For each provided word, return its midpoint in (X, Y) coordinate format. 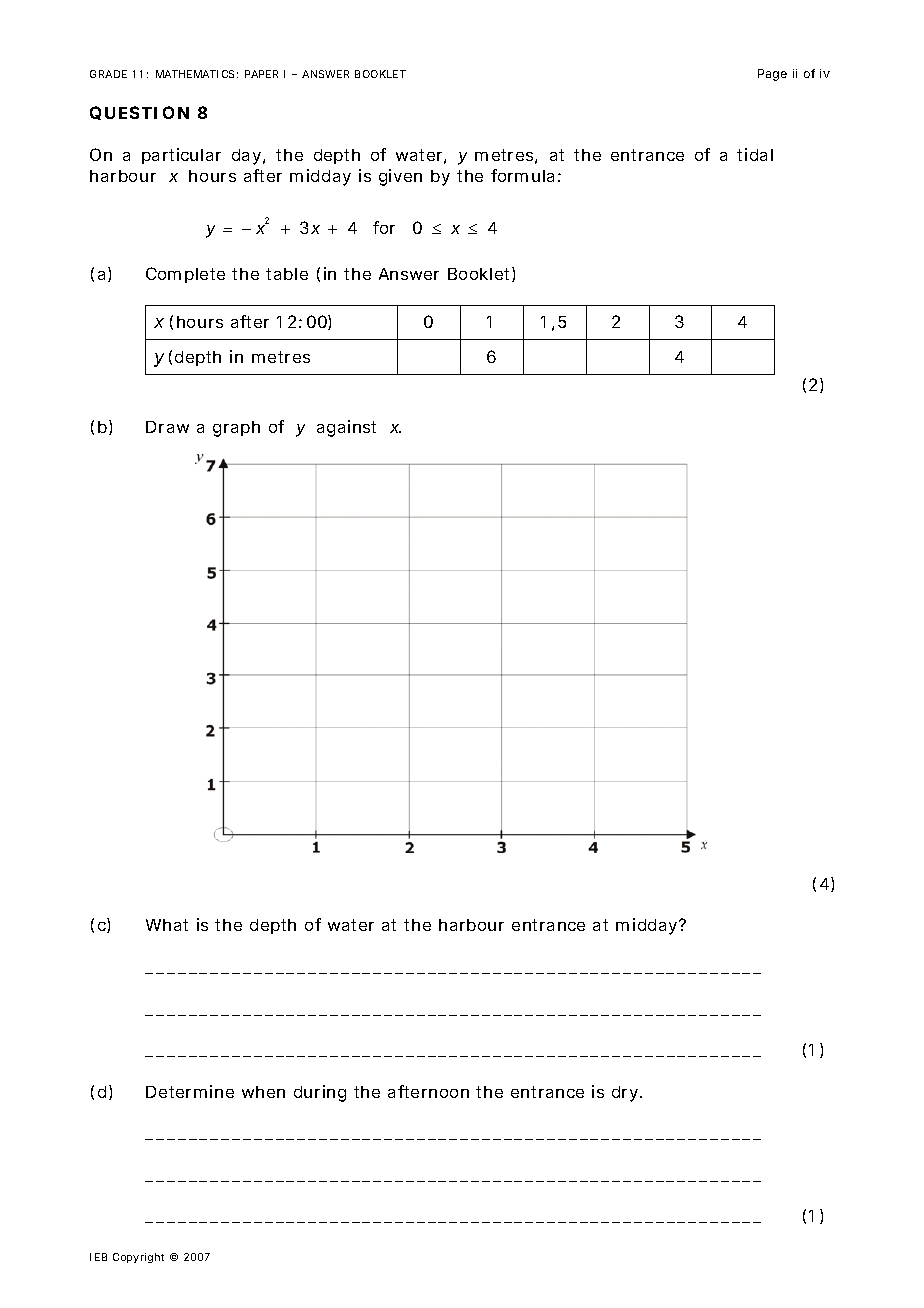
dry (625, 1094)
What (167, 925)
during (320, 1093)
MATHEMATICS (195, 74)
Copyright (138, 1258)
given (400, 177)
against (346, 428)
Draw (167, 427)
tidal (755, 154)
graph (236, 429)
